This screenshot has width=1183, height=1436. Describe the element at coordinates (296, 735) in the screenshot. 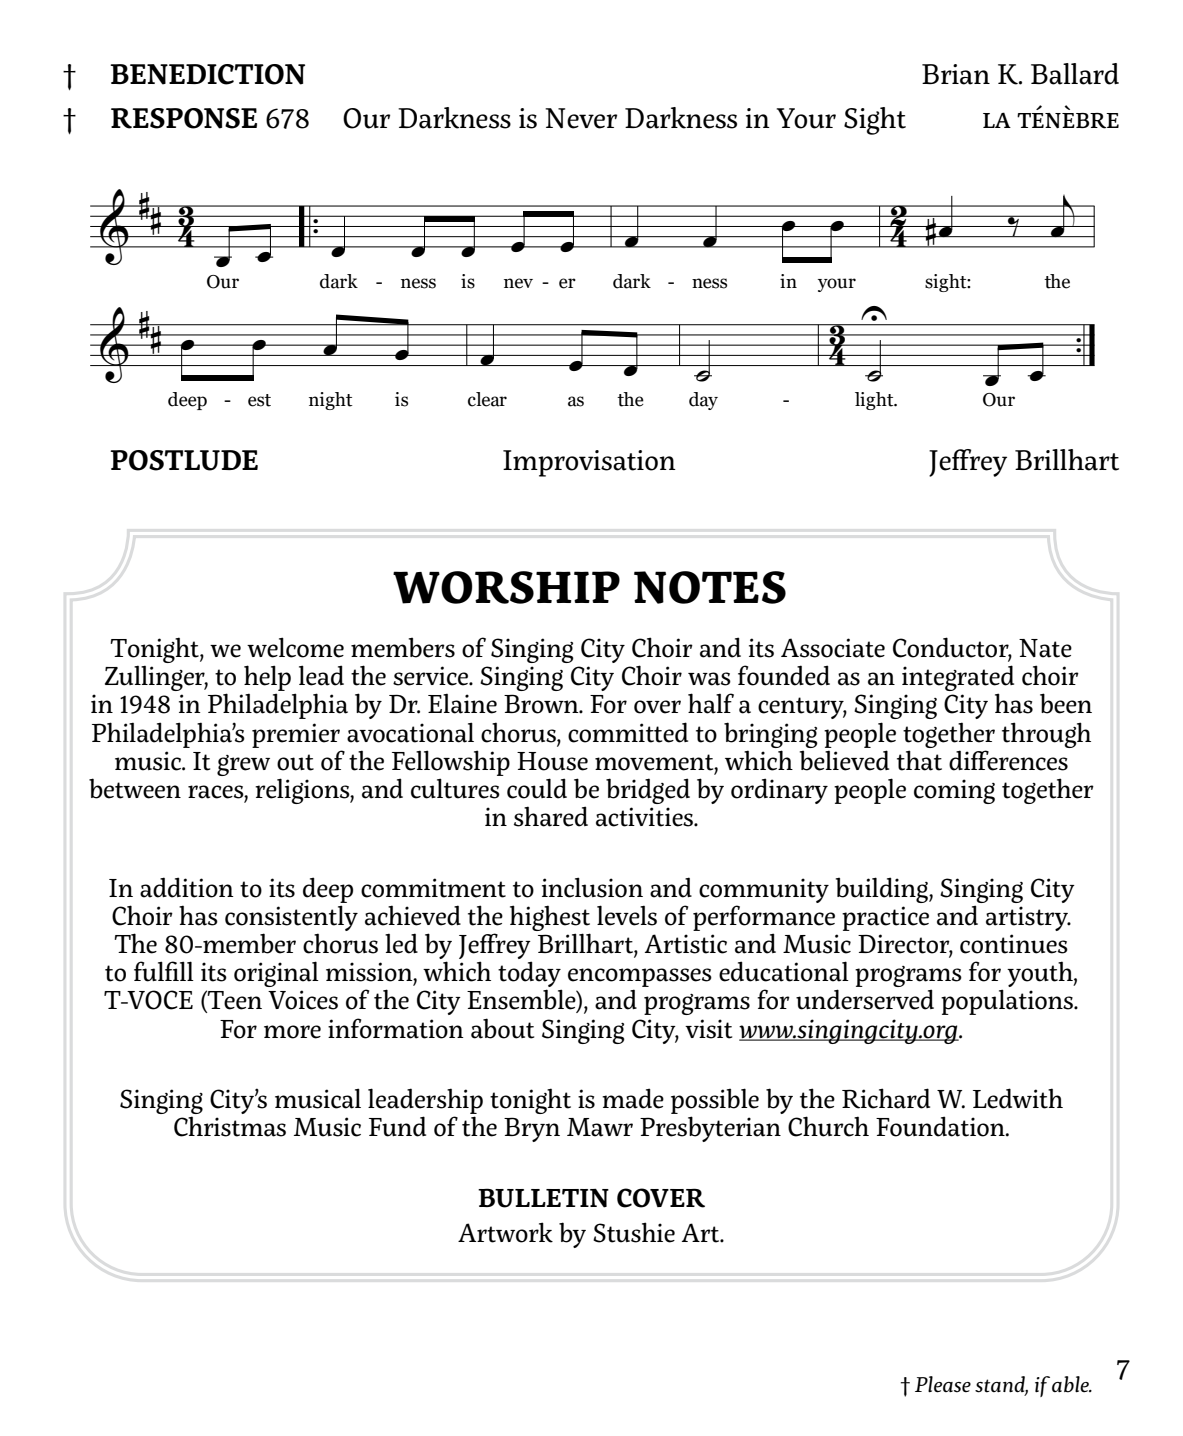

I see `premier` at that location.
